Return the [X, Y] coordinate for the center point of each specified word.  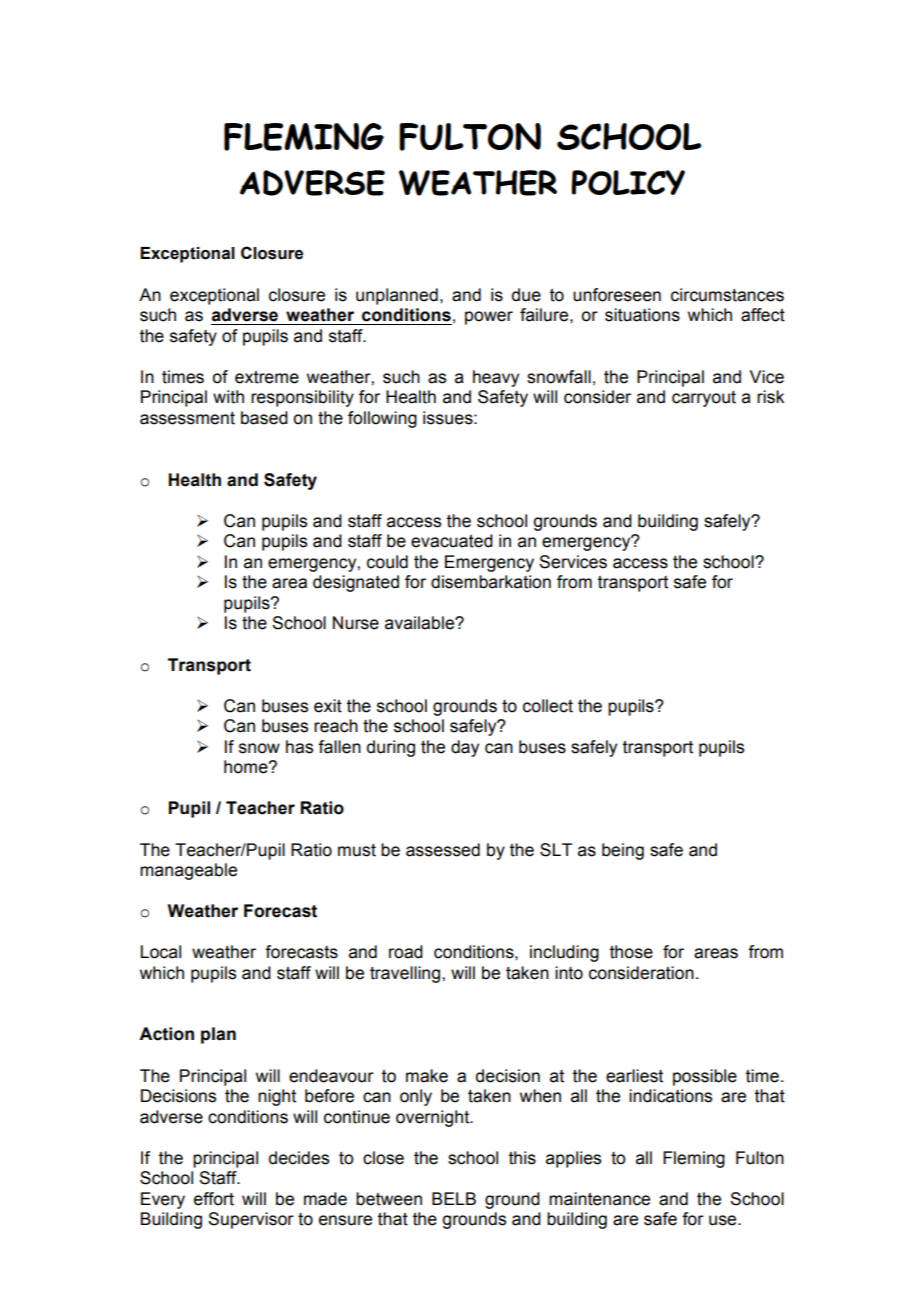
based [264, 418]
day [465, 748]
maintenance [599, 1199]
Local [161, 952]
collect [548, 706]
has [299, 747]
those [631, 952]
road [406, 952]
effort [214, 1199]
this [522, 1158]
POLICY [628, 182]
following [382, 419]
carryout [704, 399]
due [526, 295]
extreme [267, 377]
